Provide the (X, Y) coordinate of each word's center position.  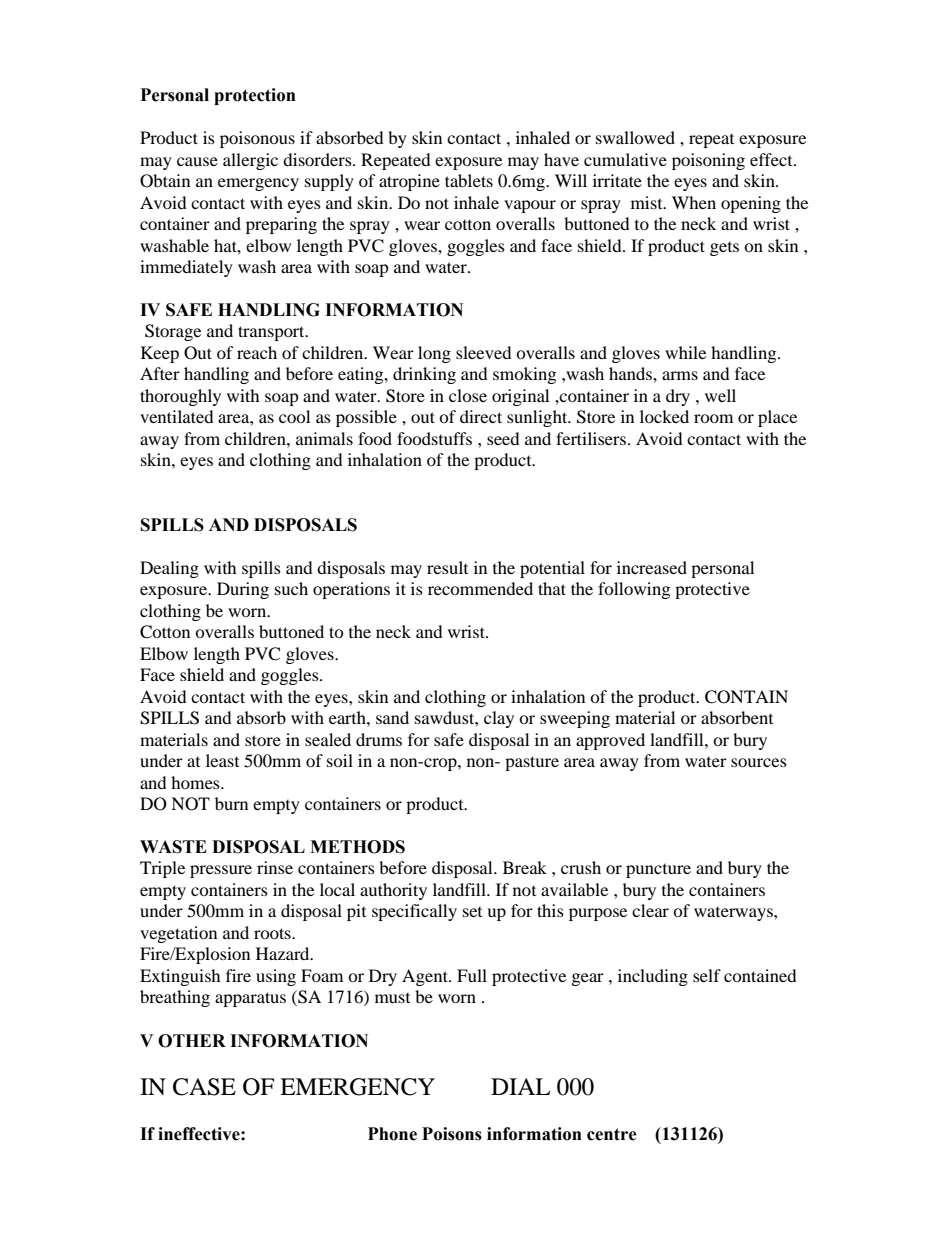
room (713, 418)
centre (612, 1134)
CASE (204, 1087)
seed (503, 438)
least (222, 760)
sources (759, 762)
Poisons (452, 1134)
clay (499, 719)
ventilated (177, 416)
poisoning (708, 161)
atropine (409, 182)
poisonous (257, 139)
